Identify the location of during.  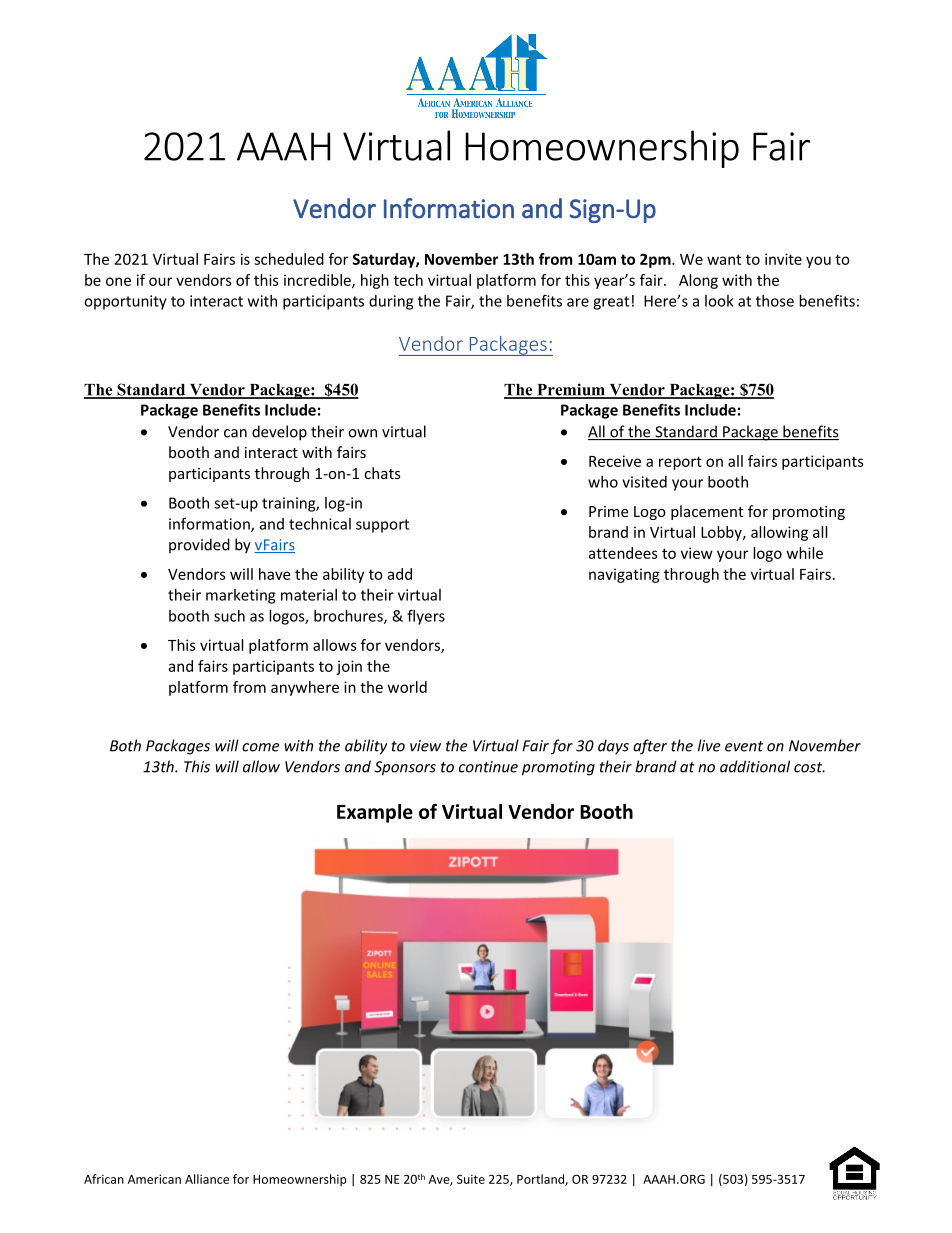
(391, 302).
